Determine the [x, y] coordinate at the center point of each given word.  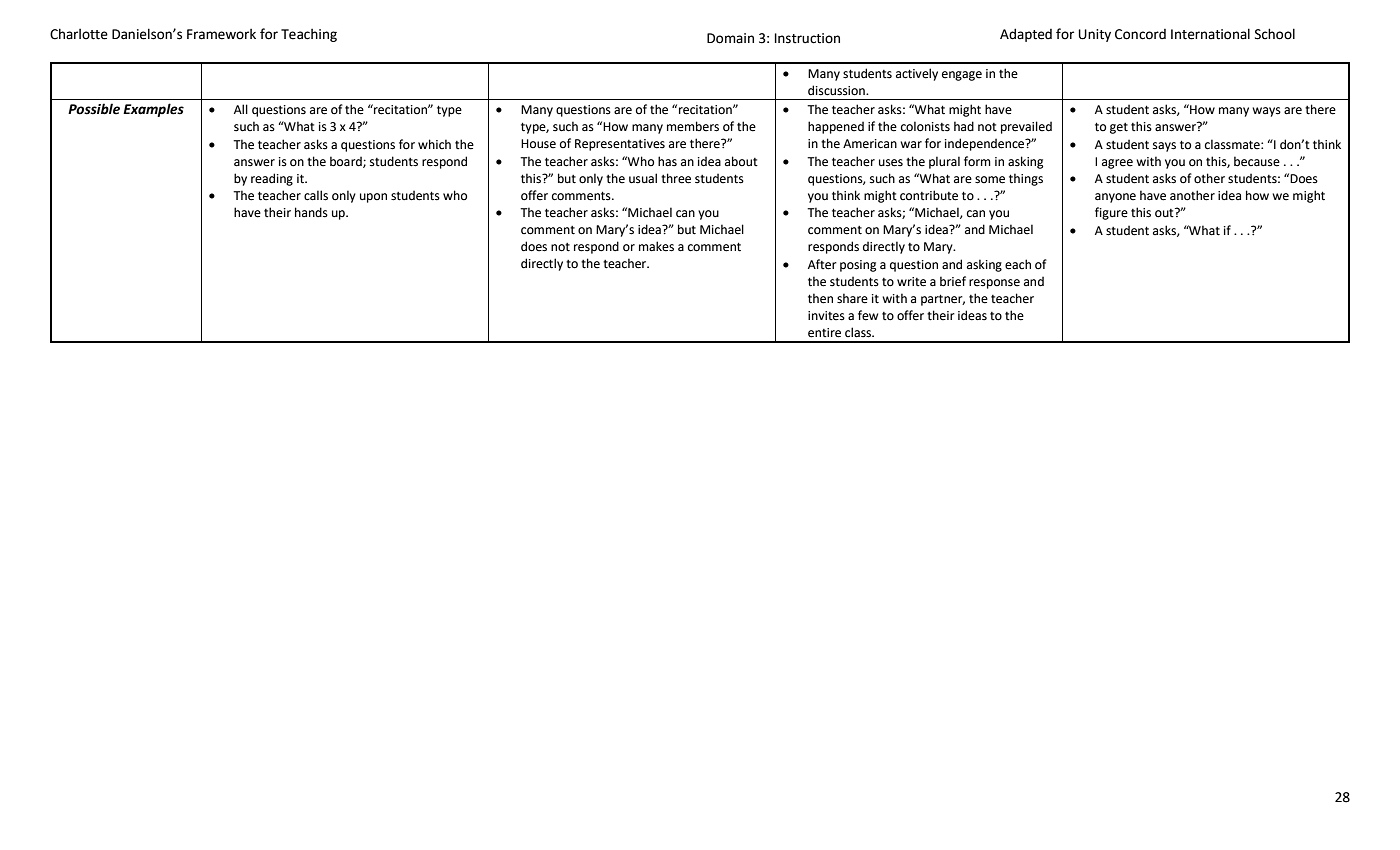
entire [824, 333]
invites [826, 316]
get [1119, 128]
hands [311, 212]
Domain [730, 38]
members [693, 126]
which [434, 144]
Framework [221, 34]
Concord [1140, 34]
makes [656, 246]
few [868, 315]
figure [1111, 213]
